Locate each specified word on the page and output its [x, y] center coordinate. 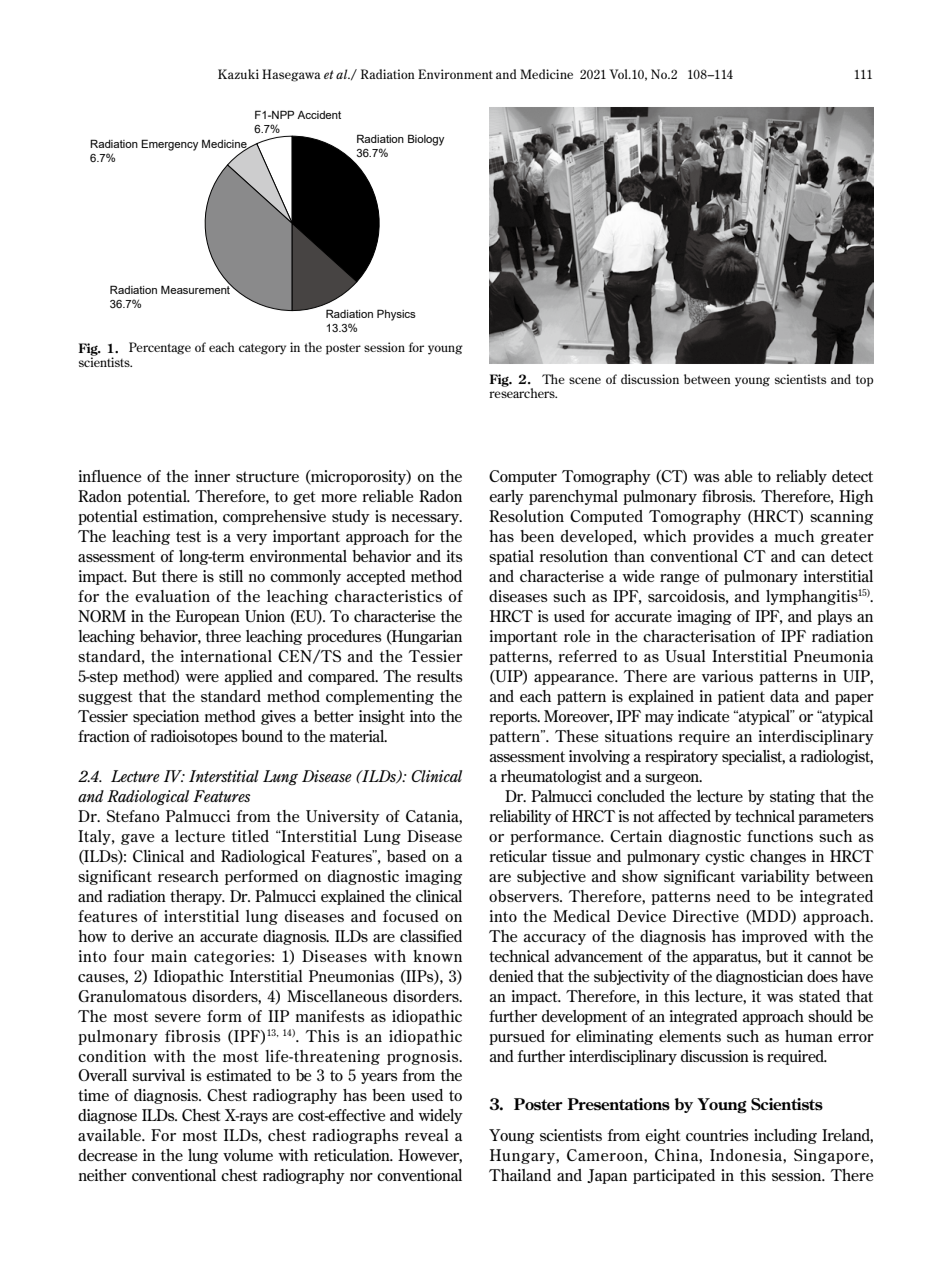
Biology [426, 140]
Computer [523, 477]
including [785, 1136]
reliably [801, 477]
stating [792, 797]
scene [585, 380]
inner [212, 476]
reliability [520, 817]
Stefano [133, 816]
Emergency [169, 145]
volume [248, 1155]
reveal [427, 1135]
